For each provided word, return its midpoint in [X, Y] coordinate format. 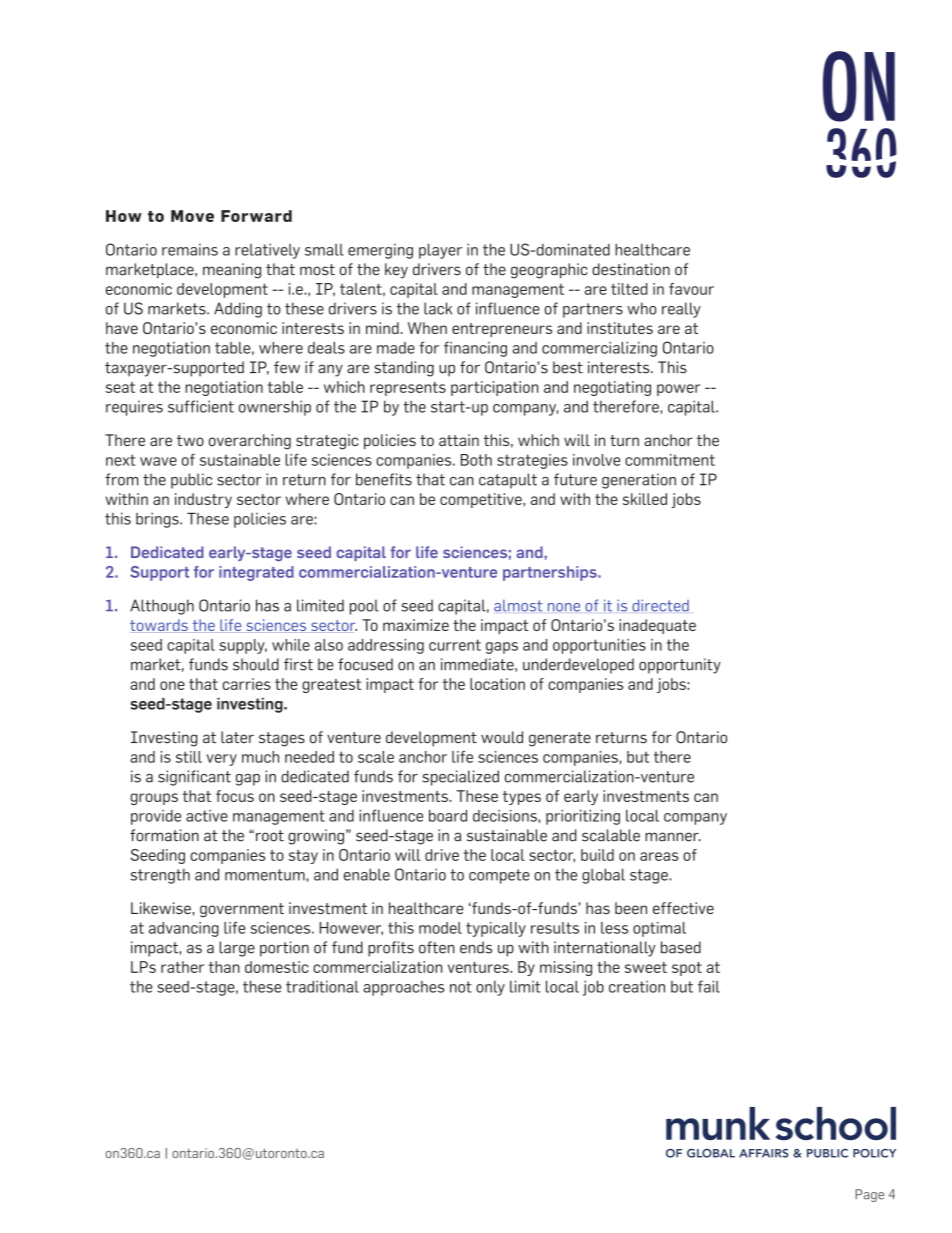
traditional [322, 986]
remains [190, 249]
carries [247, 684]
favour [691, 289]
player [440, 251]
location [497, 684]
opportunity [680, 666]
